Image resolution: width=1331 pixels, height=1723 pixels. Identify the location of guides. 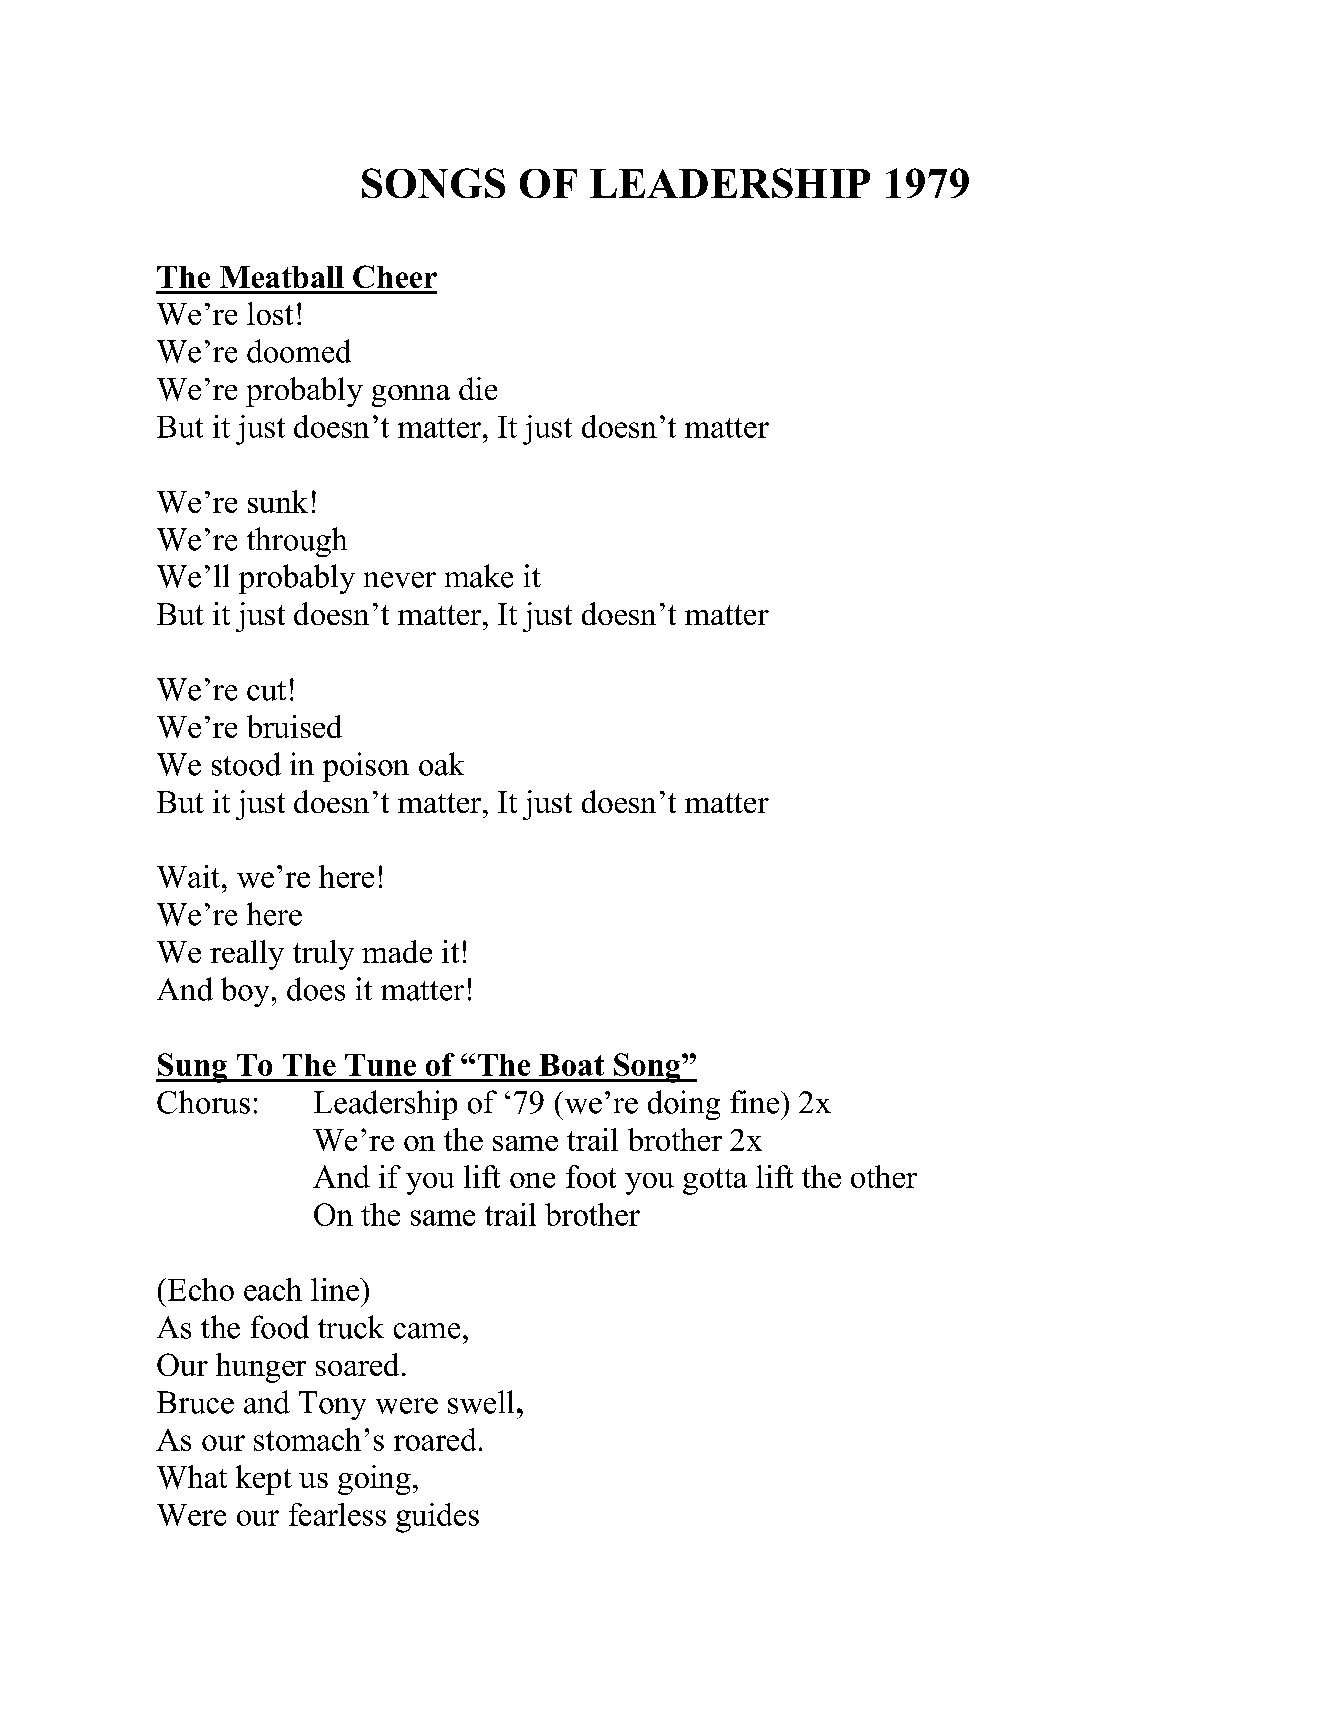
(437, 1518).
